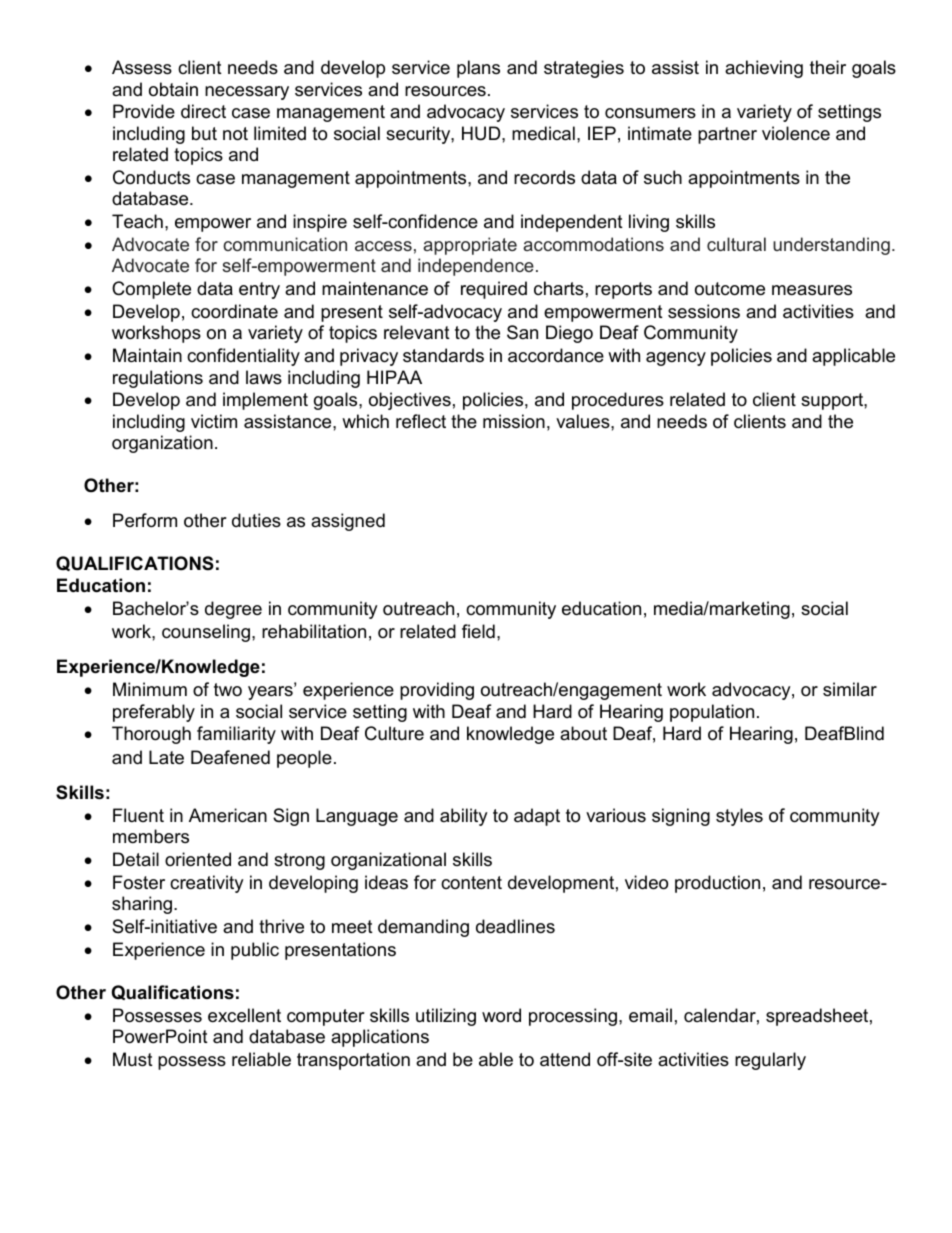 The height and width of the screenshot is (1233, 952). I want to click on plans, so click(478, 69).
